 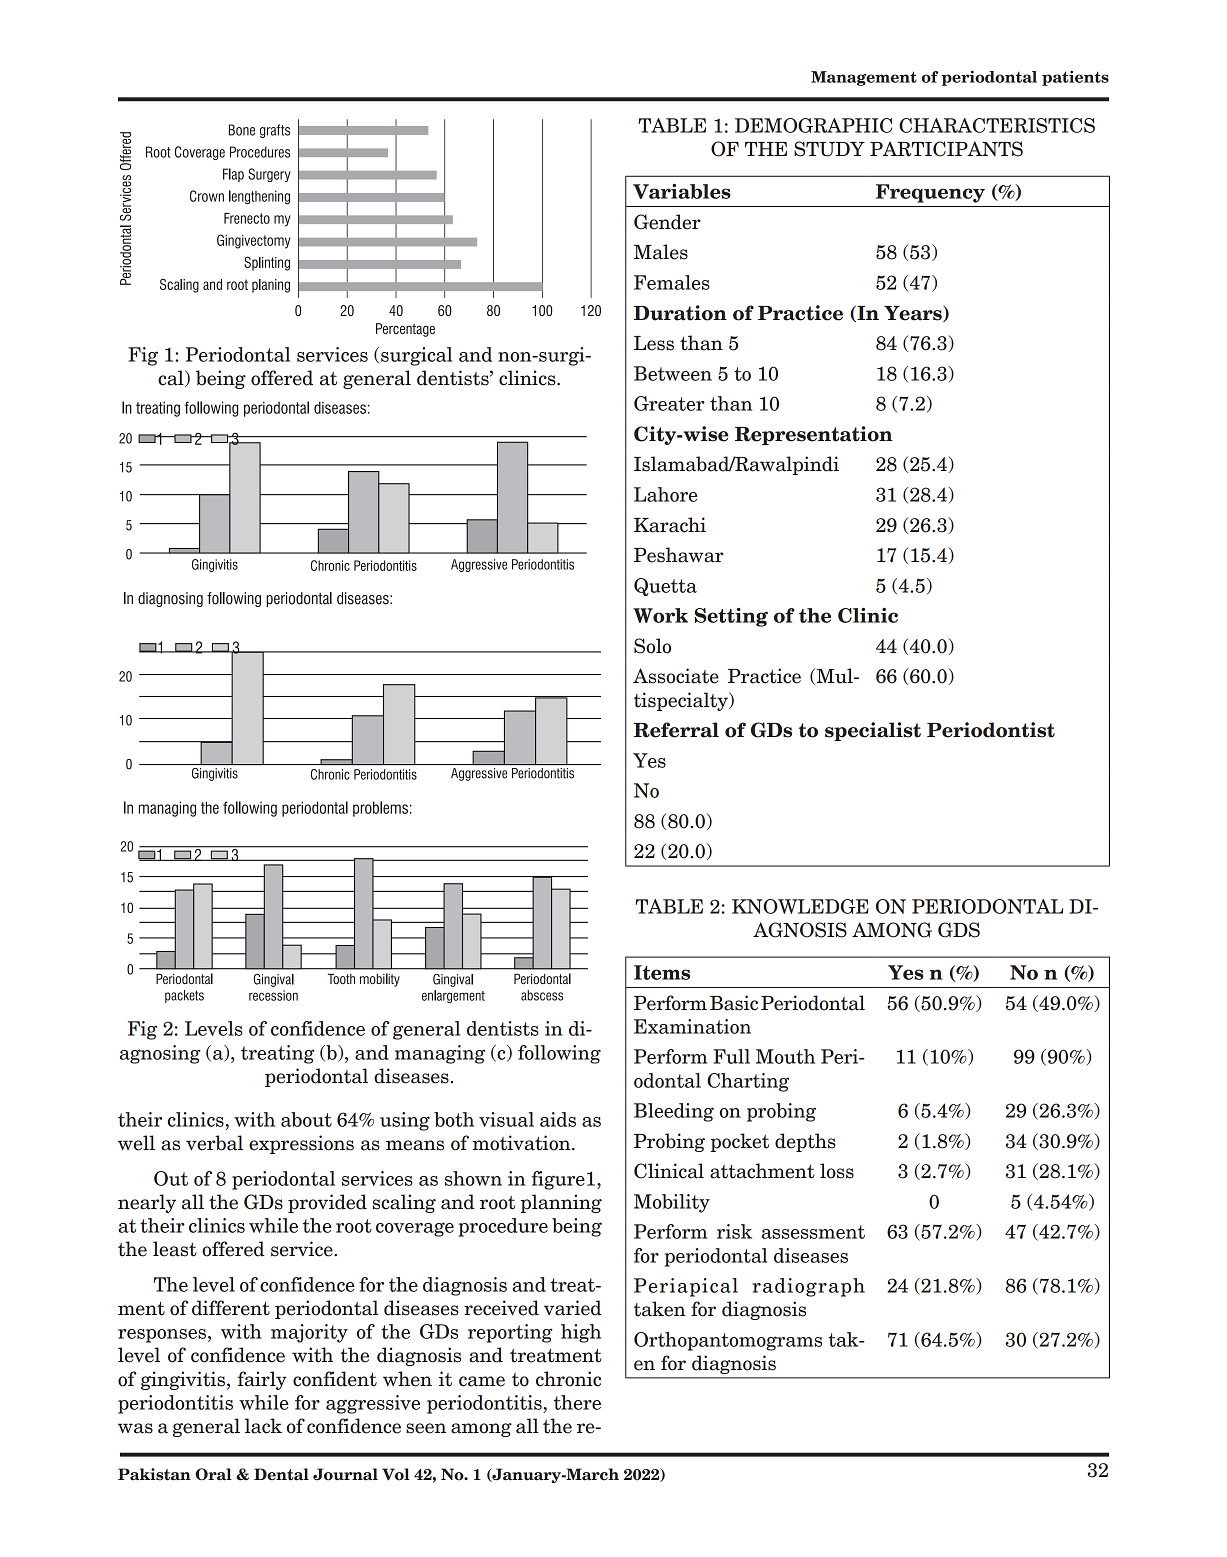 I want to click on Variables, so click(x=682, y=191).
